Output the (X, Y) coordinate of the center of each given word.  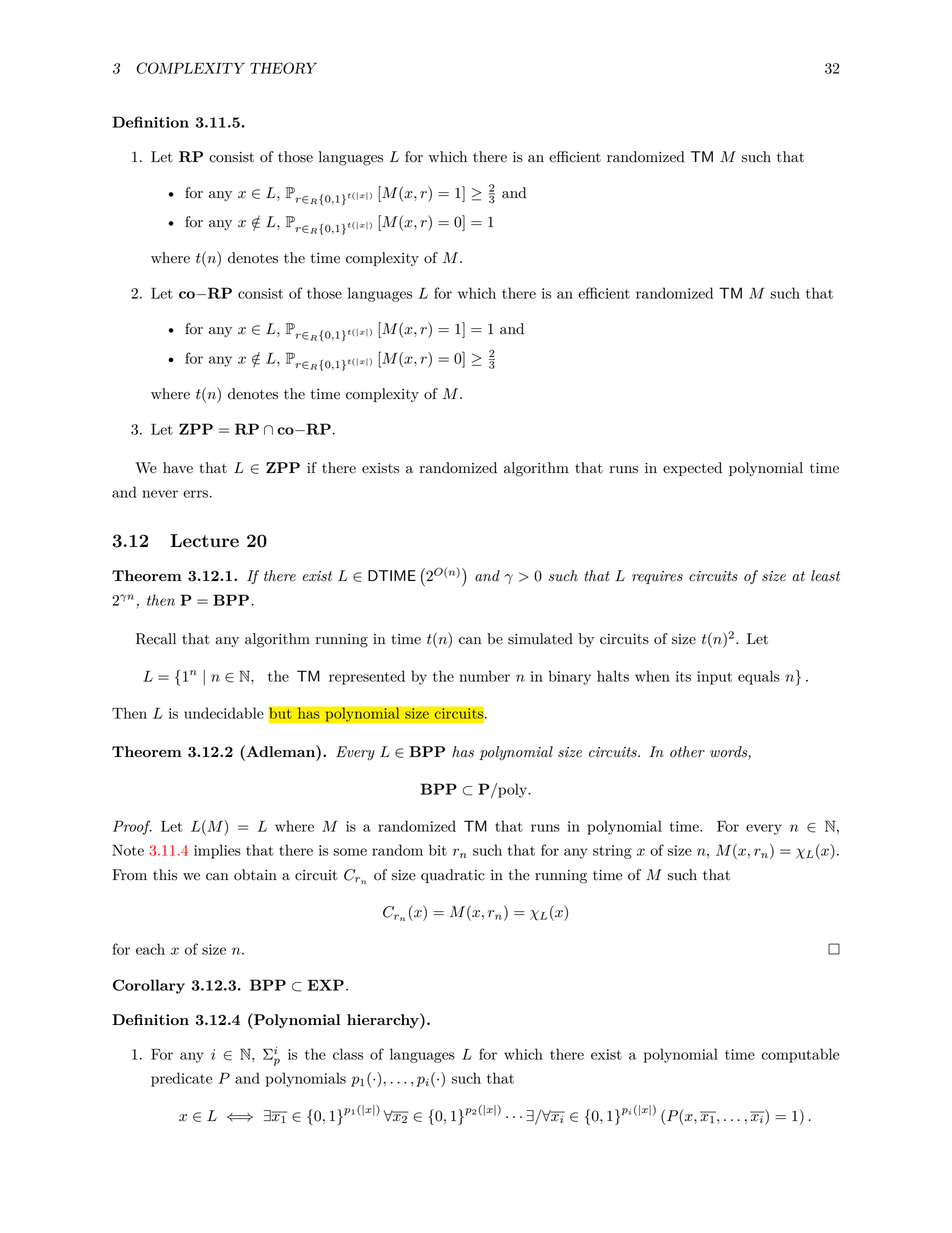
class (348, 1054)
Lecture (204, 541)
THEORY (283, 68)
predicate (181, 1079)
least (825, 576)
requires (657, 577)
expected (692, 469)
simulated (540, 639)
